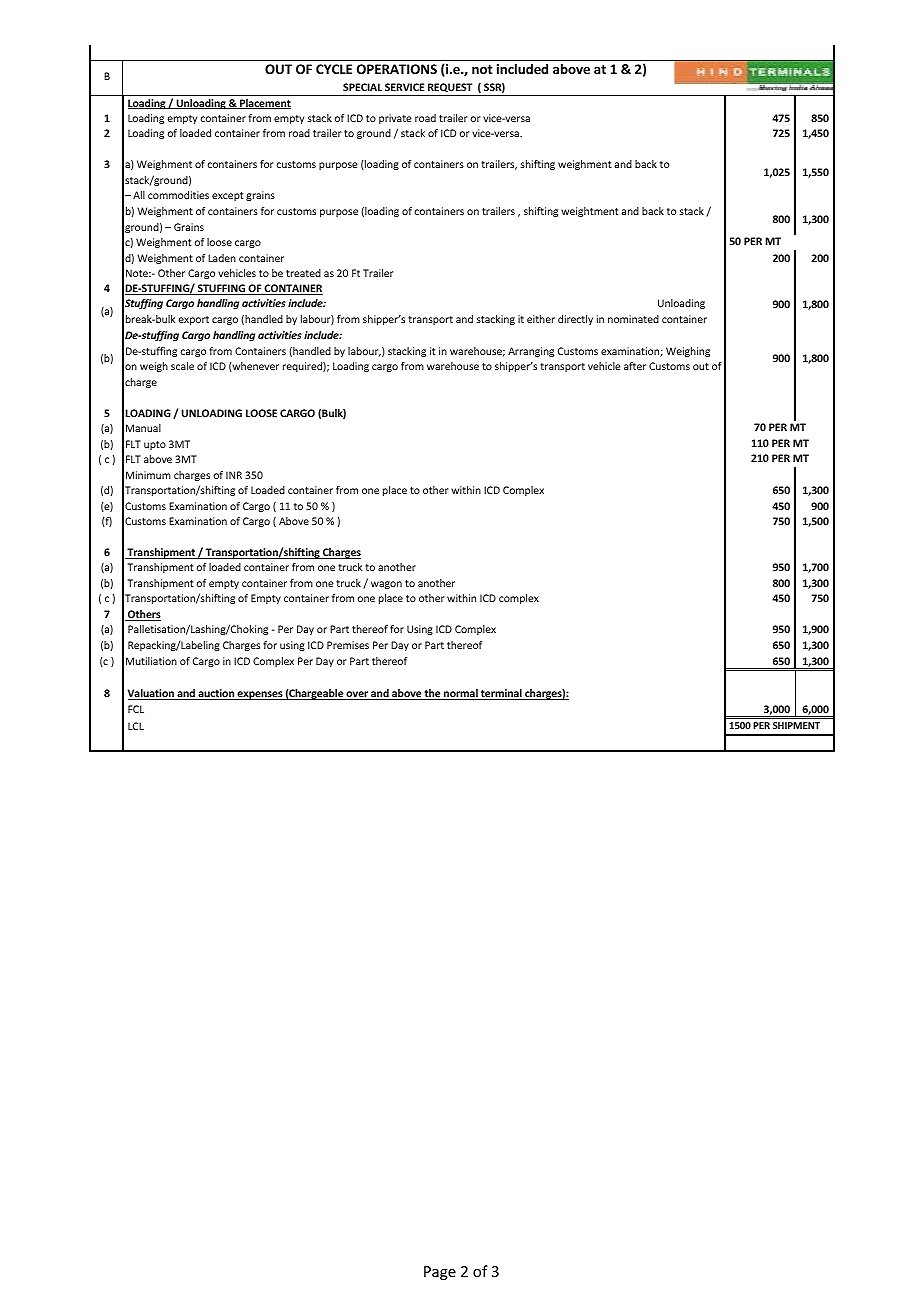 Image resolution: width=924 pixels, height=1308 pixels. I want to click on over, so click(357, 695).
